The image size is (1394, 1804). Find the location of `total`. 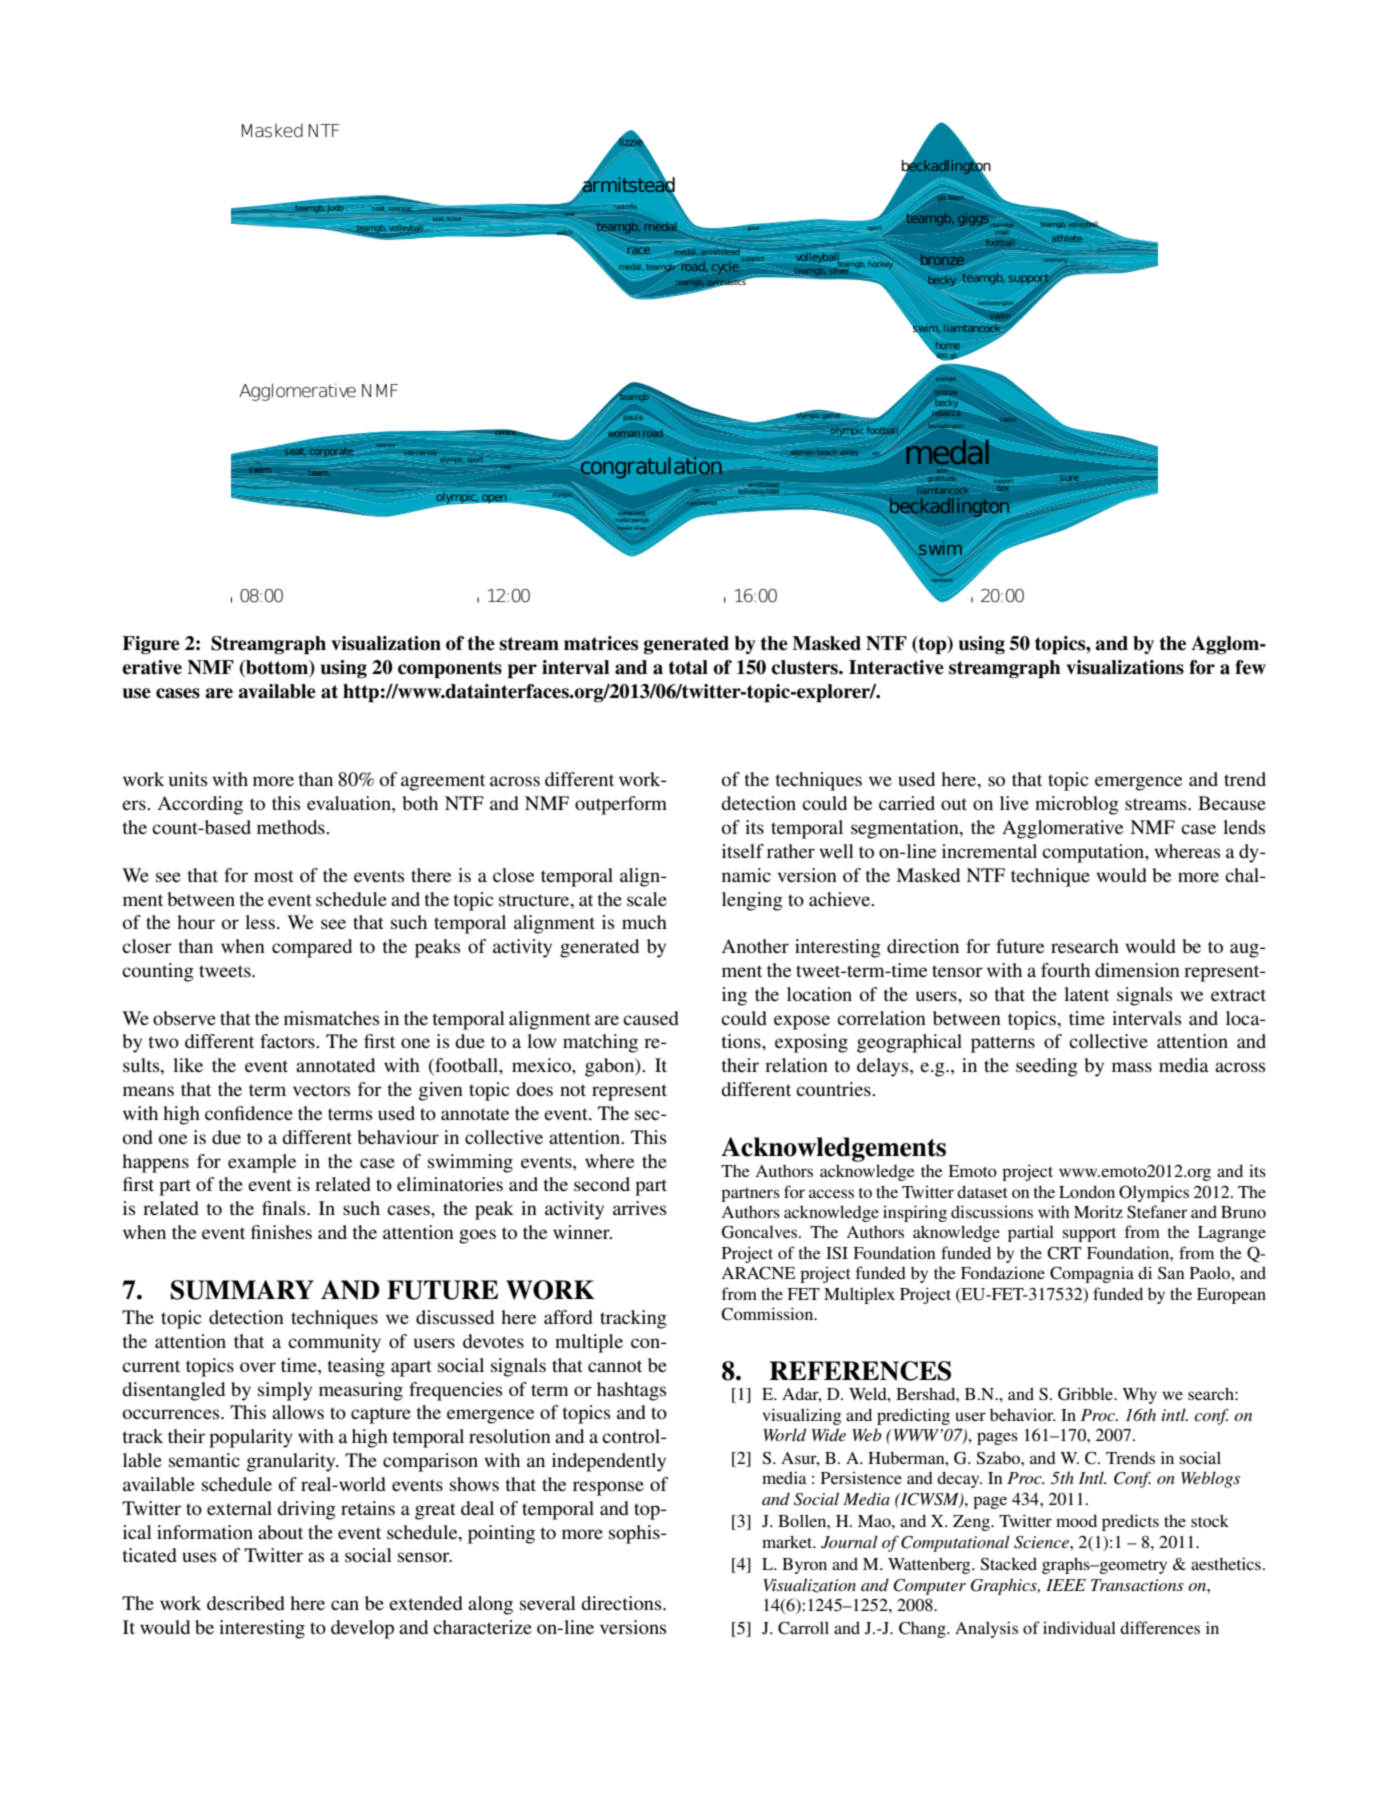

total is located at coordinates (688, 667).
